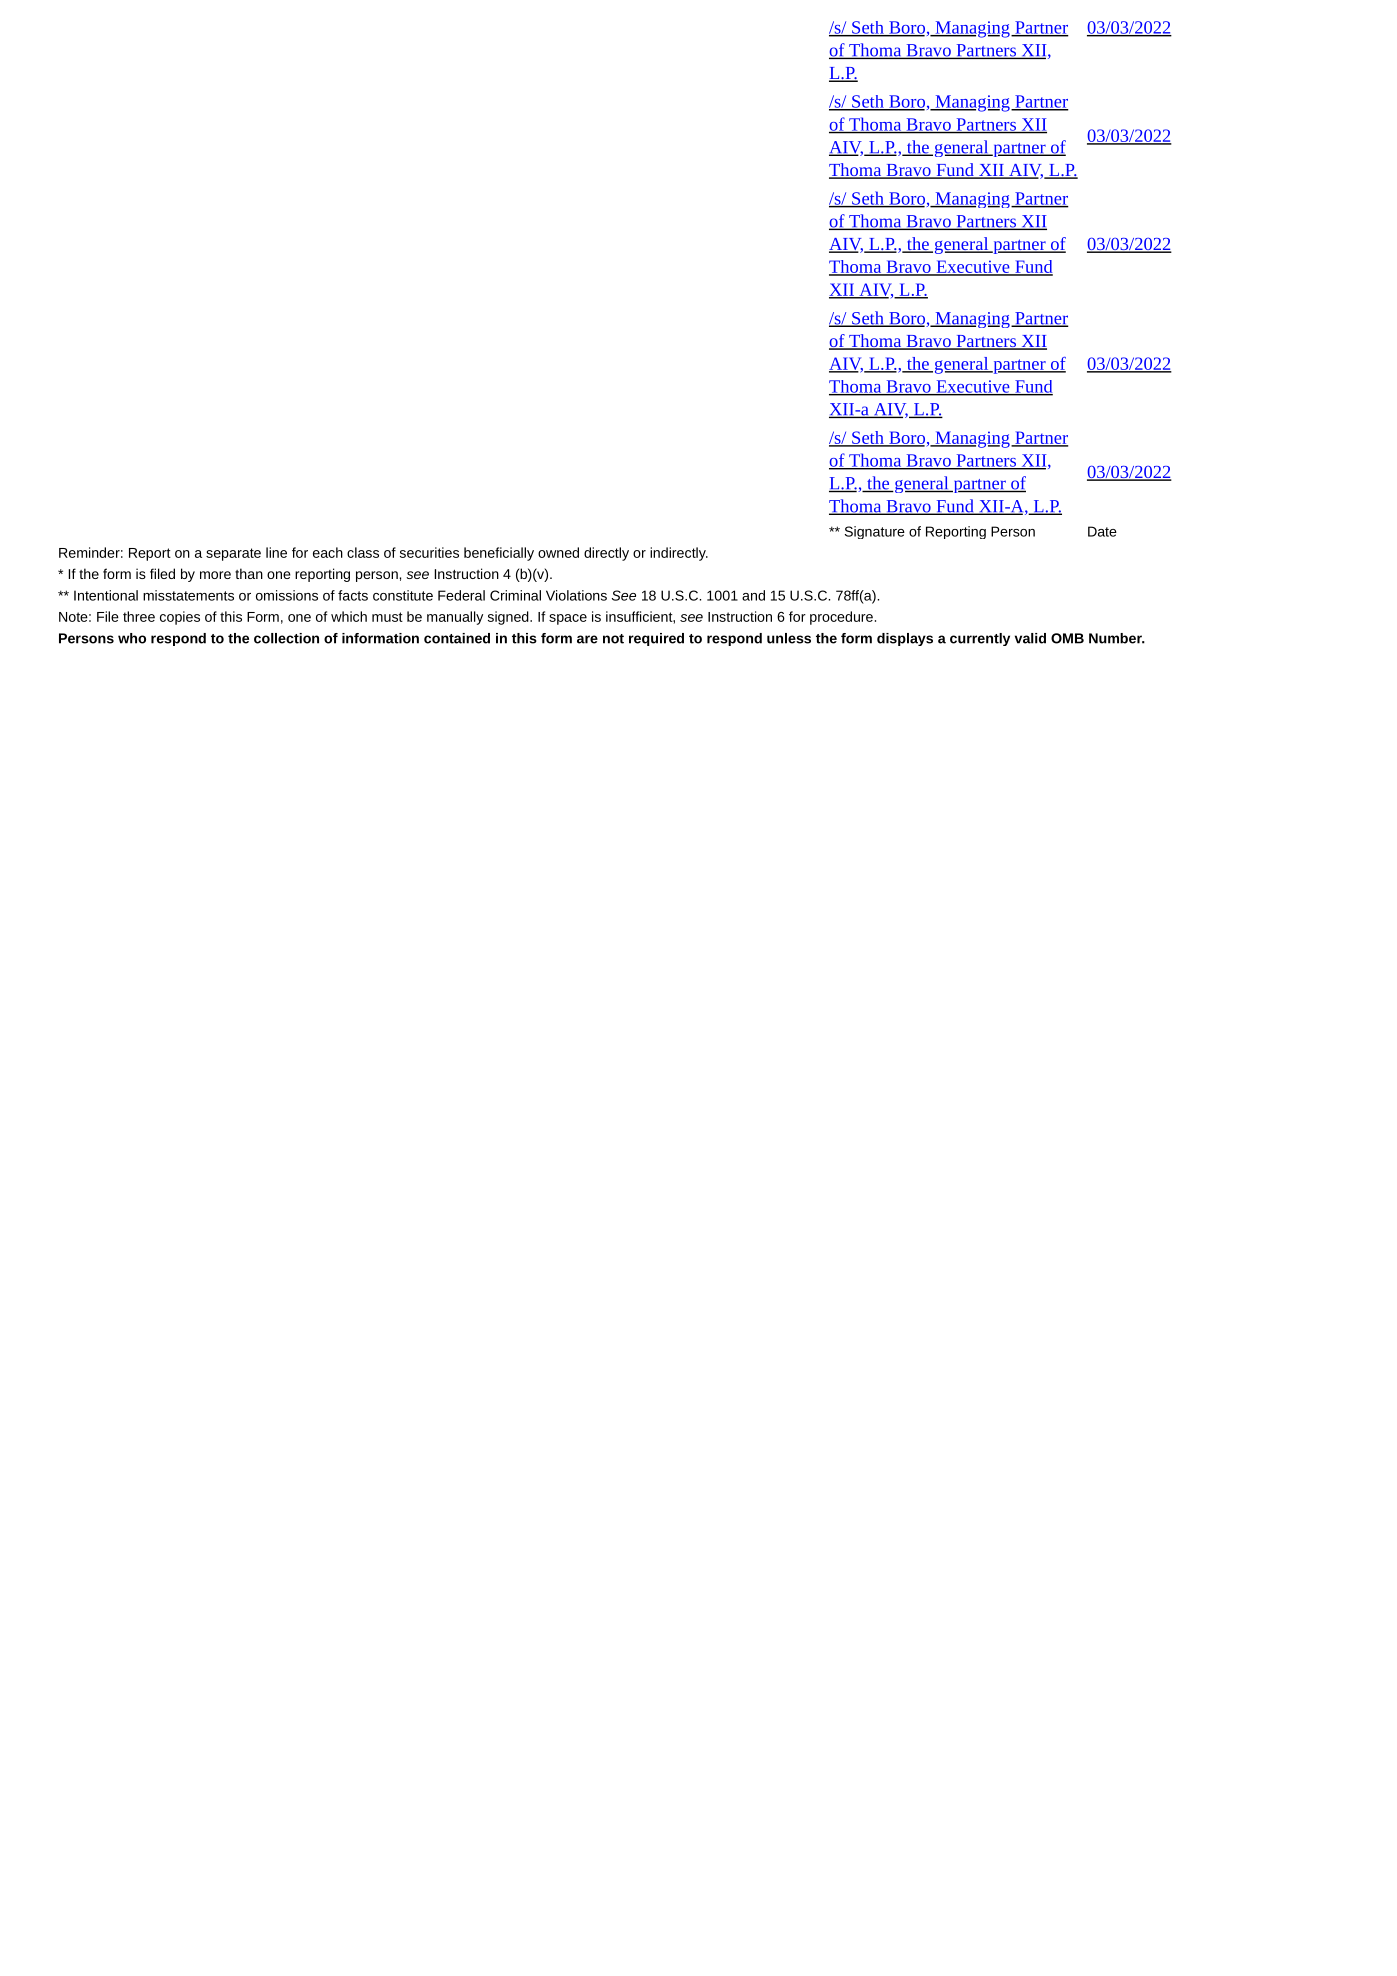  Describe the element at coordinates (980, 639) in the screenshot. I see `currently` at that location.
